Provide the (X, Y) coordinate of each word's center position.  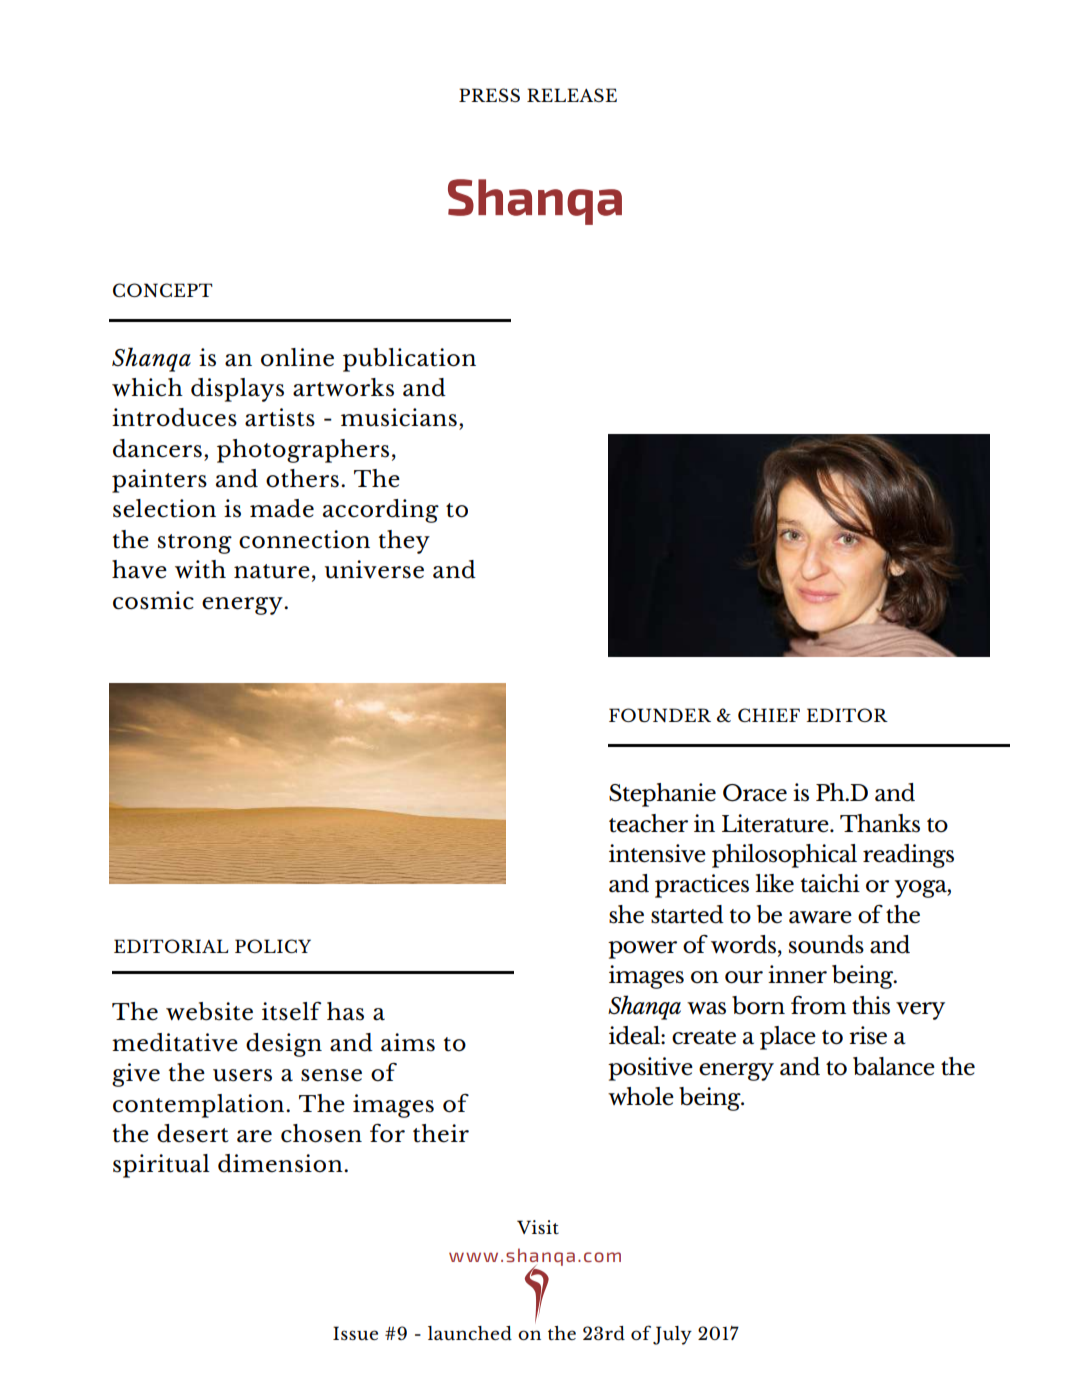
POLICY (273, 946)
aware (820, 917)
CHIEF (769, 715)
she (626, 914)
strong (195, 544)
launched (470, 1333)
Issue (355, 1333)
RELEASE (572, 95)
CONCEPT (163, 290)
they (404, 542)
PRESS (489, 95)
